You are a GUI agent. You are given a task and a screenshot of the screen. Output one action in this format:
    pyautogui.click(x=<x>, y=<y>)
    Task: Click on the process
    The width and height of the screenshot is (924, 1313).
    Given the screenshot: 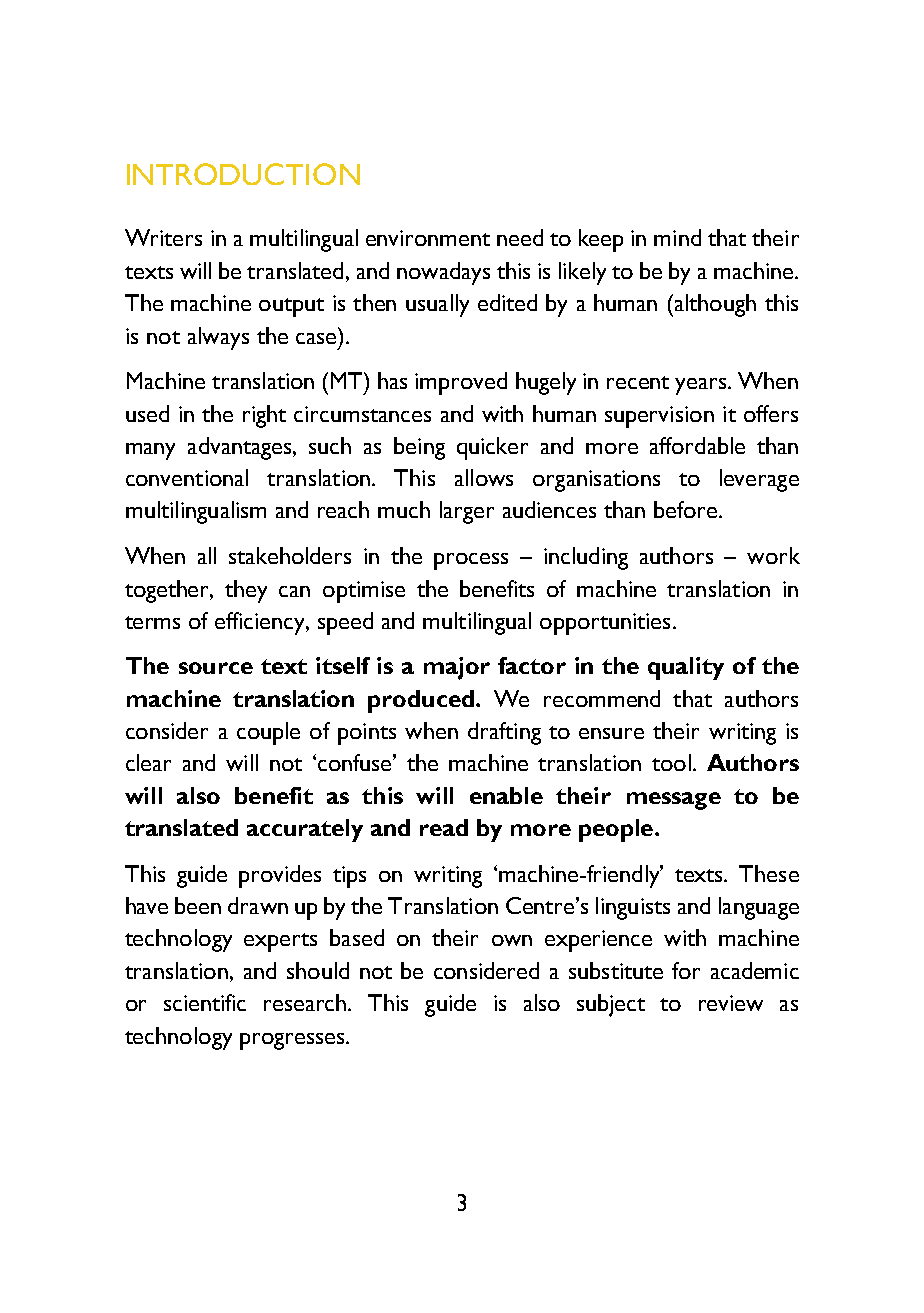 What is the action you would take?
    pyautogui.click(x=471, y=561)
